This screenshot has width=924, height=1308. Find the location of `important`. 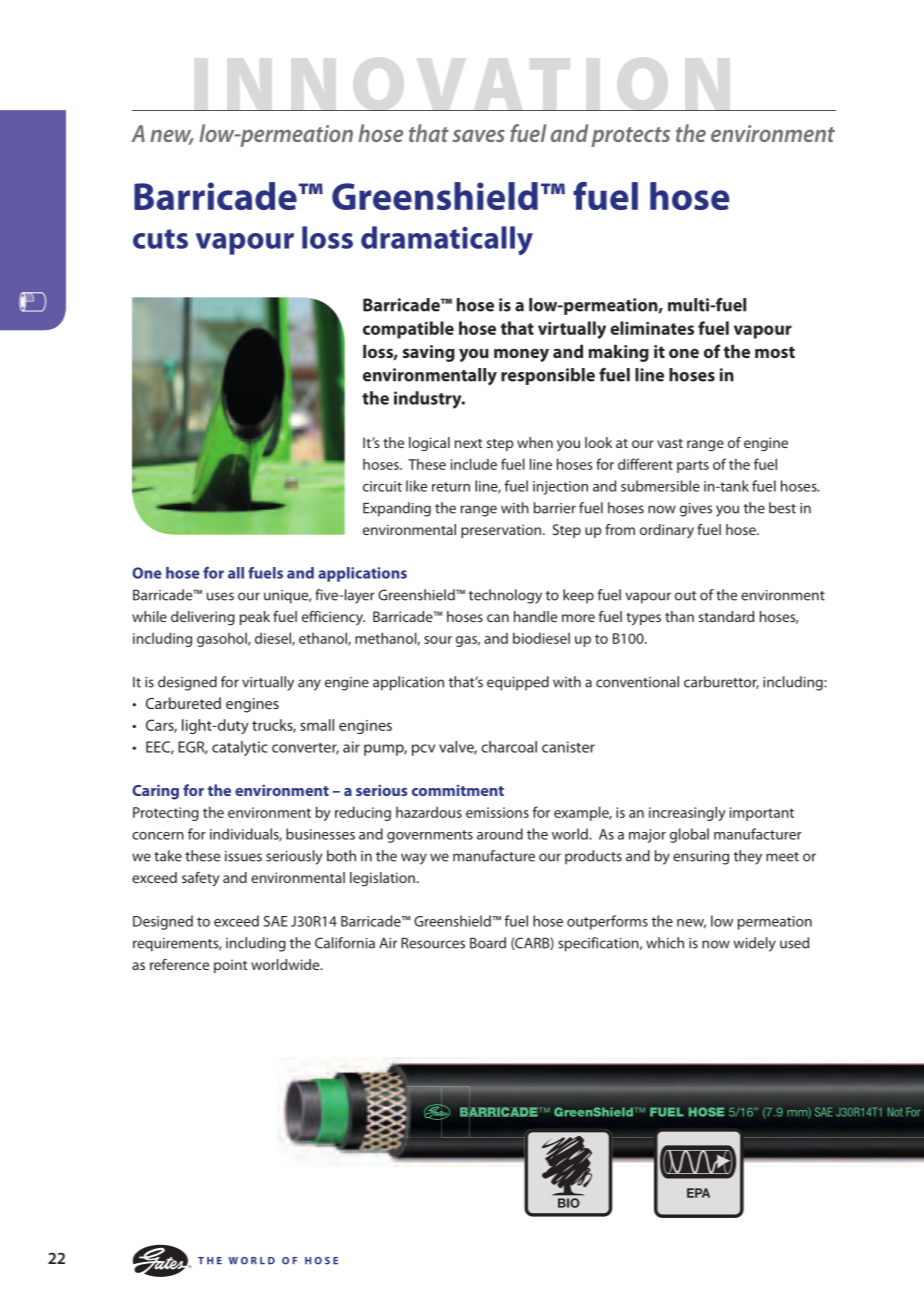

important is located at coordinates (762, 814).
